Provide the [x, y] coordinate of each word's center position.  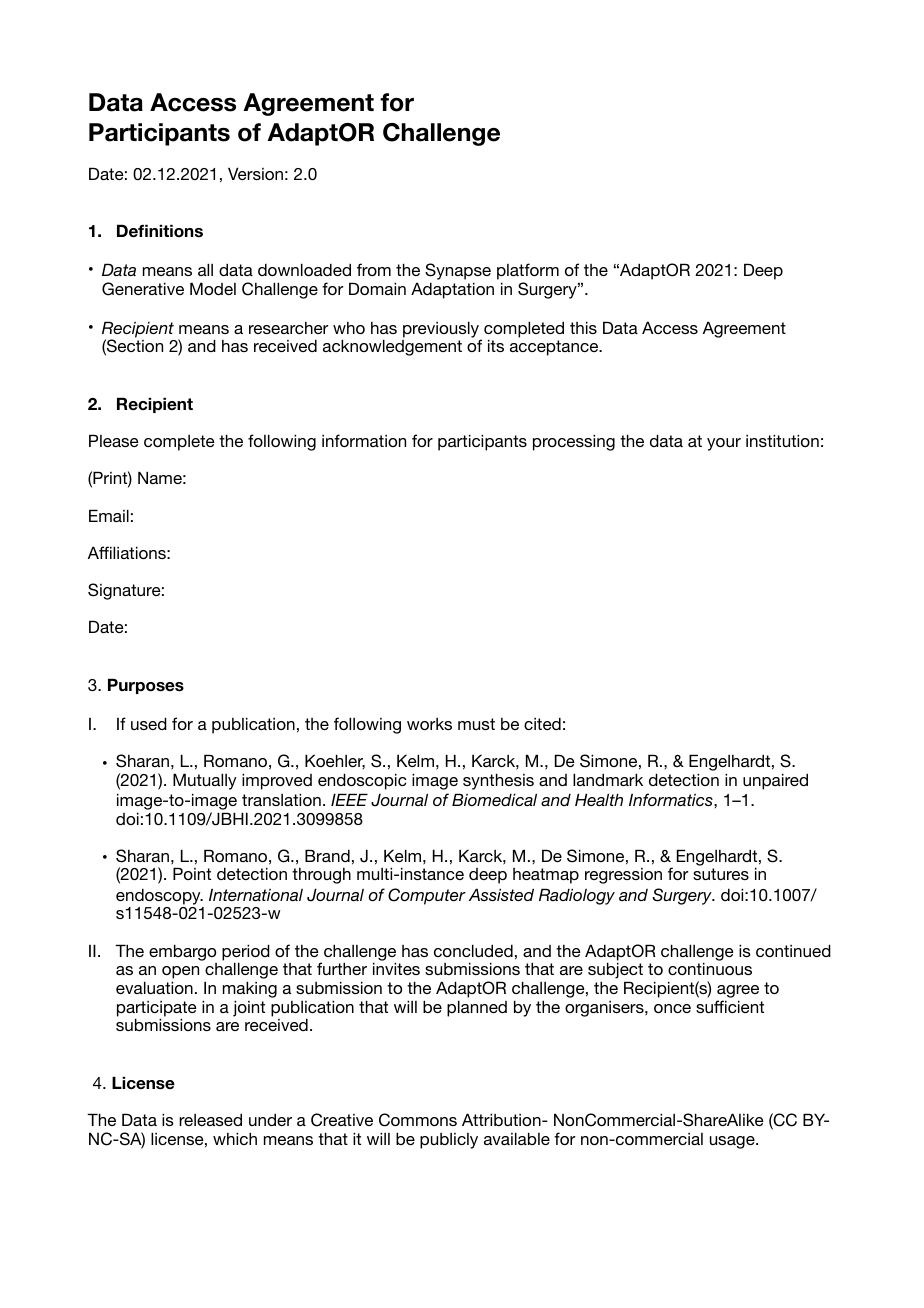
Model [213, 288]
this [583, 327]
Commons [418, 1120]
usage [733, 1142]
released [210, 1119]
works [429, 724]
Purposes [146, 686]
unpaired [775, 781]
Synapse [458, 273]
